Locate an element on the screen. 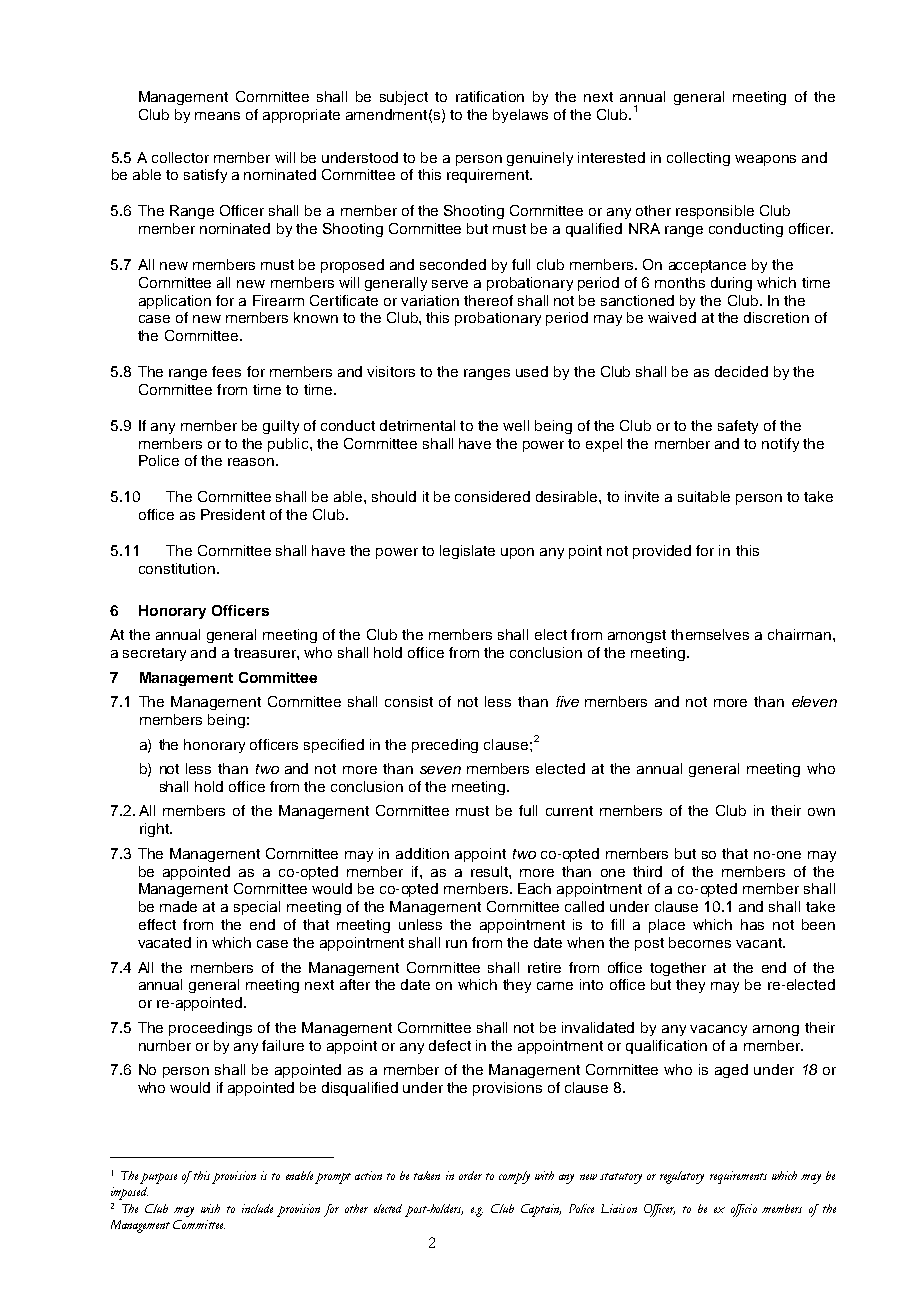 The image size is (924, 1308). means is located at coordinates (217, 116).
